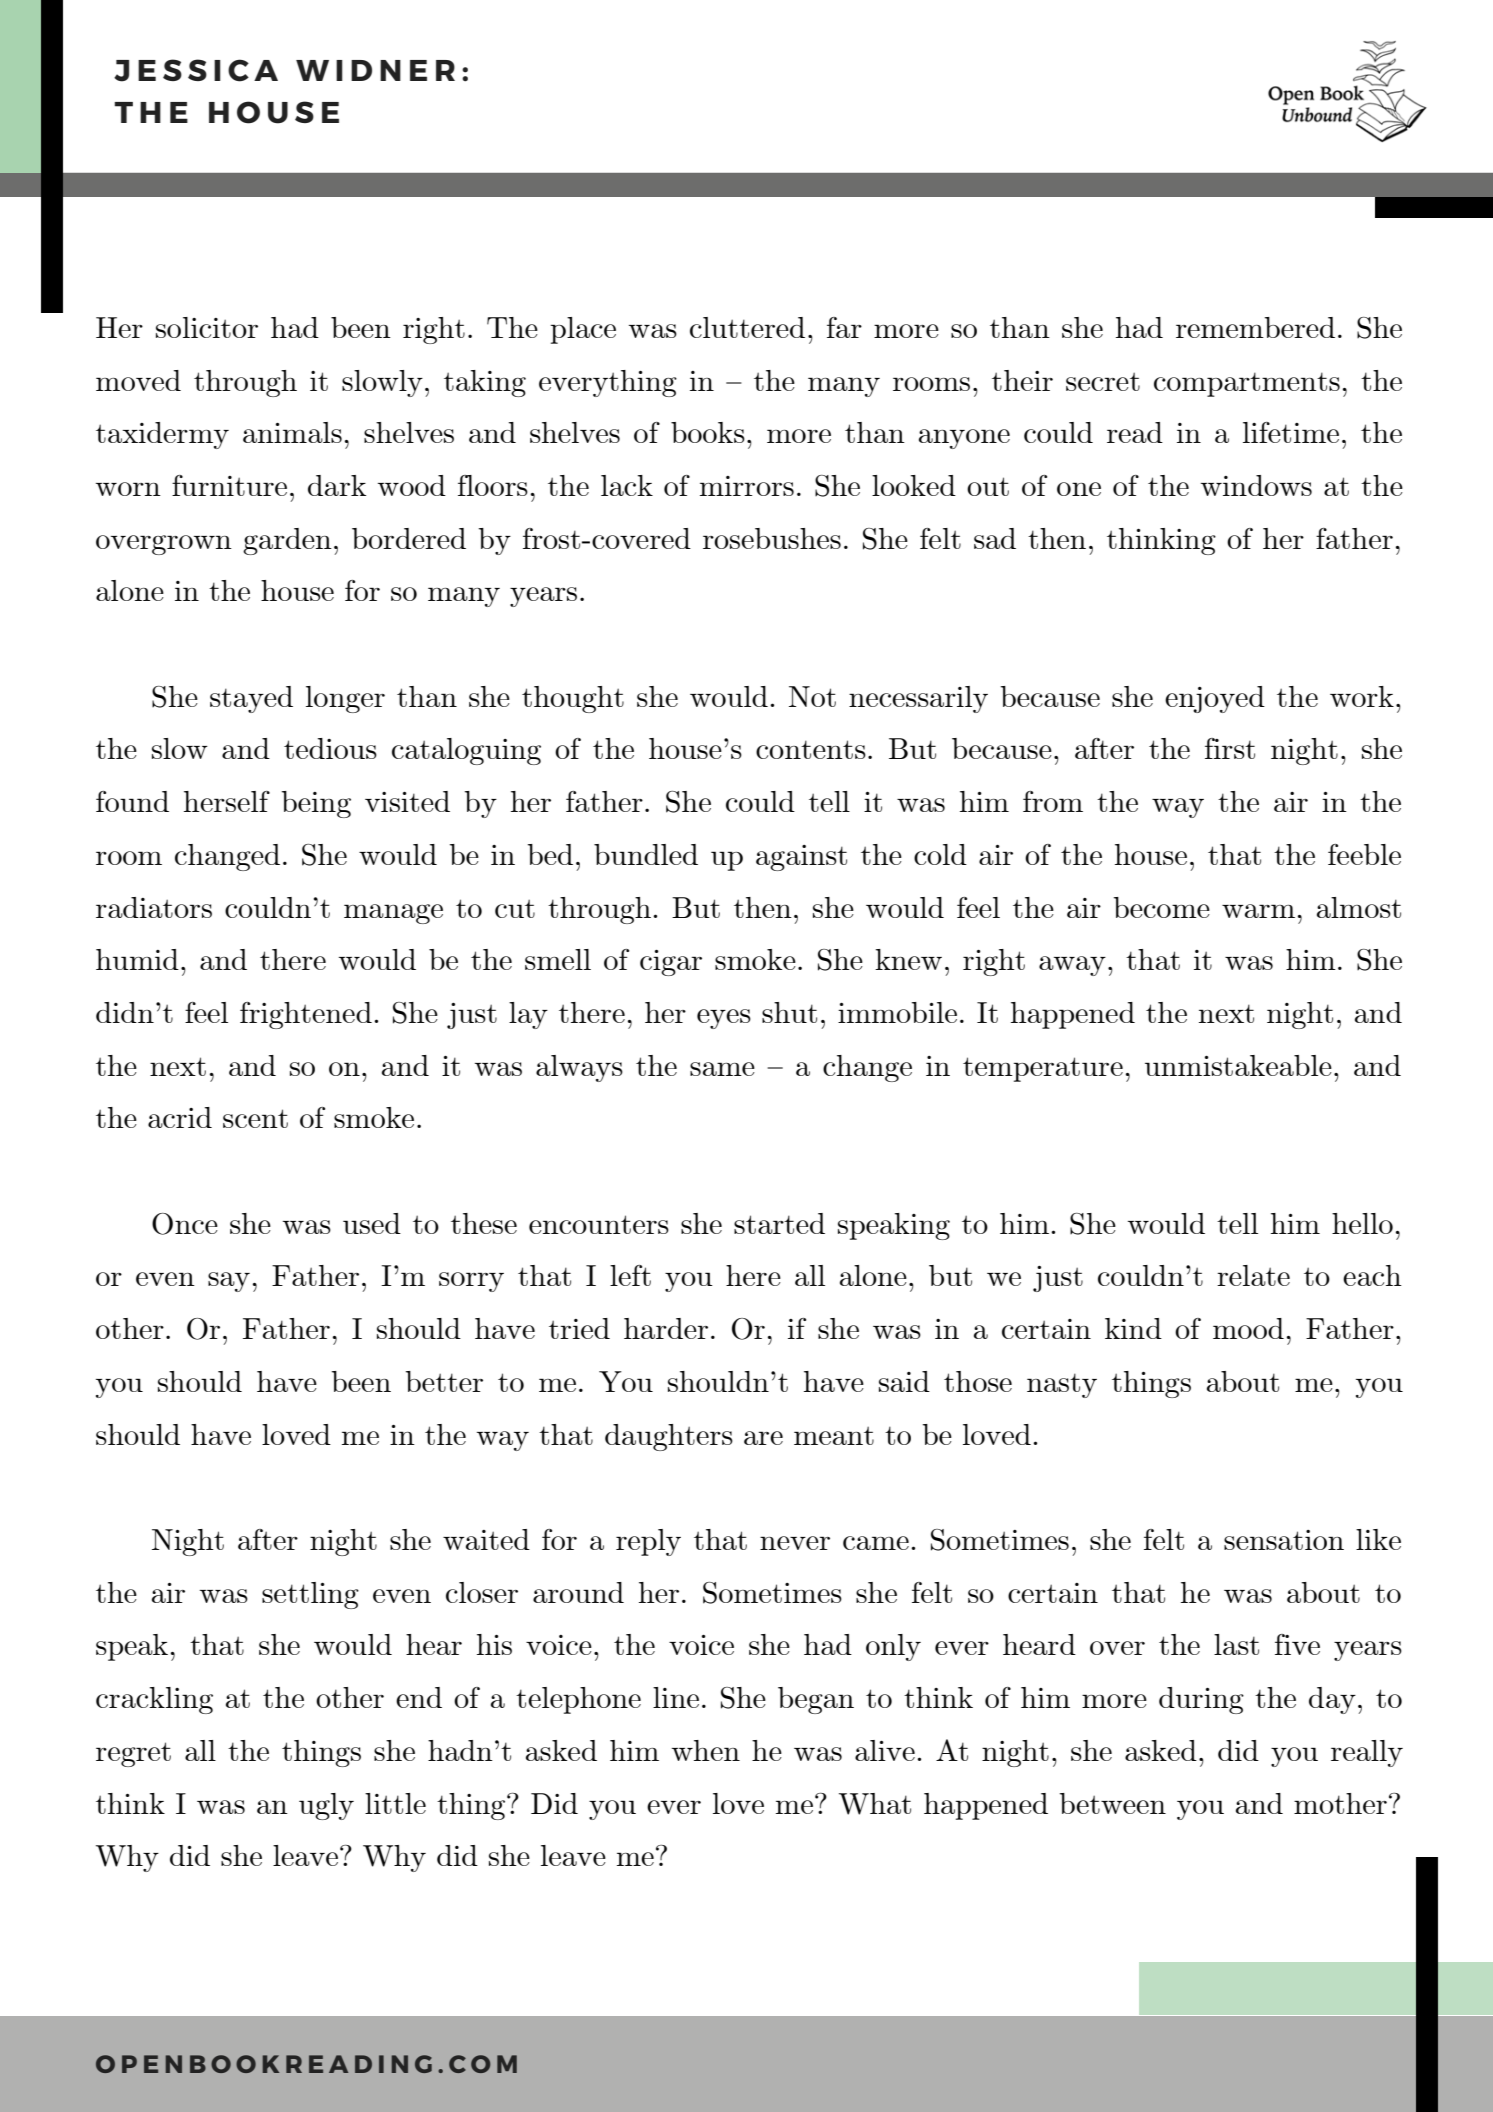 This document has width=1493, height=2112. I want to click on cluttered, so click(747, 327).
